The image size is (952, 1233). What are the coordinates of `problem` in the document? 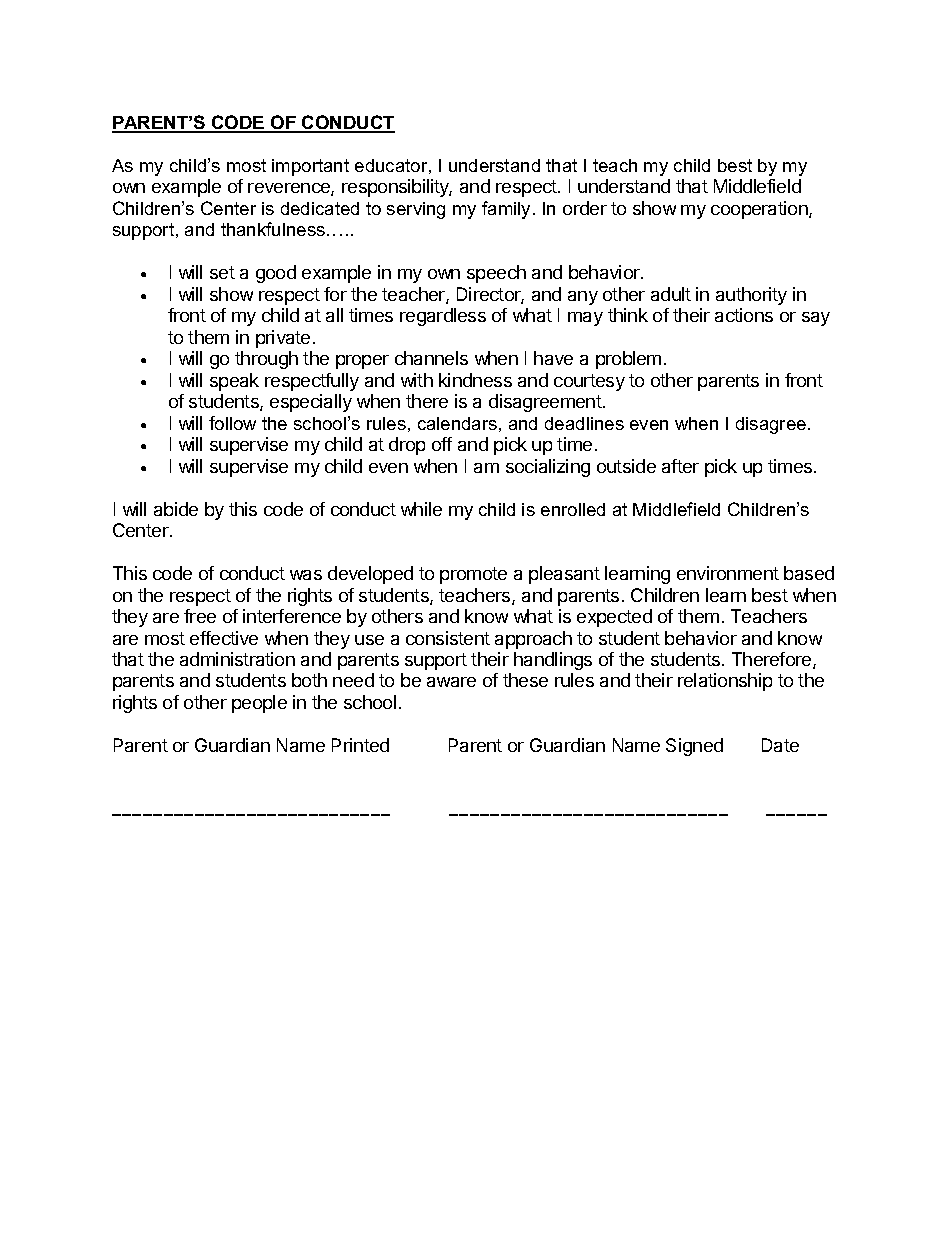 It's located at (628, 360).
